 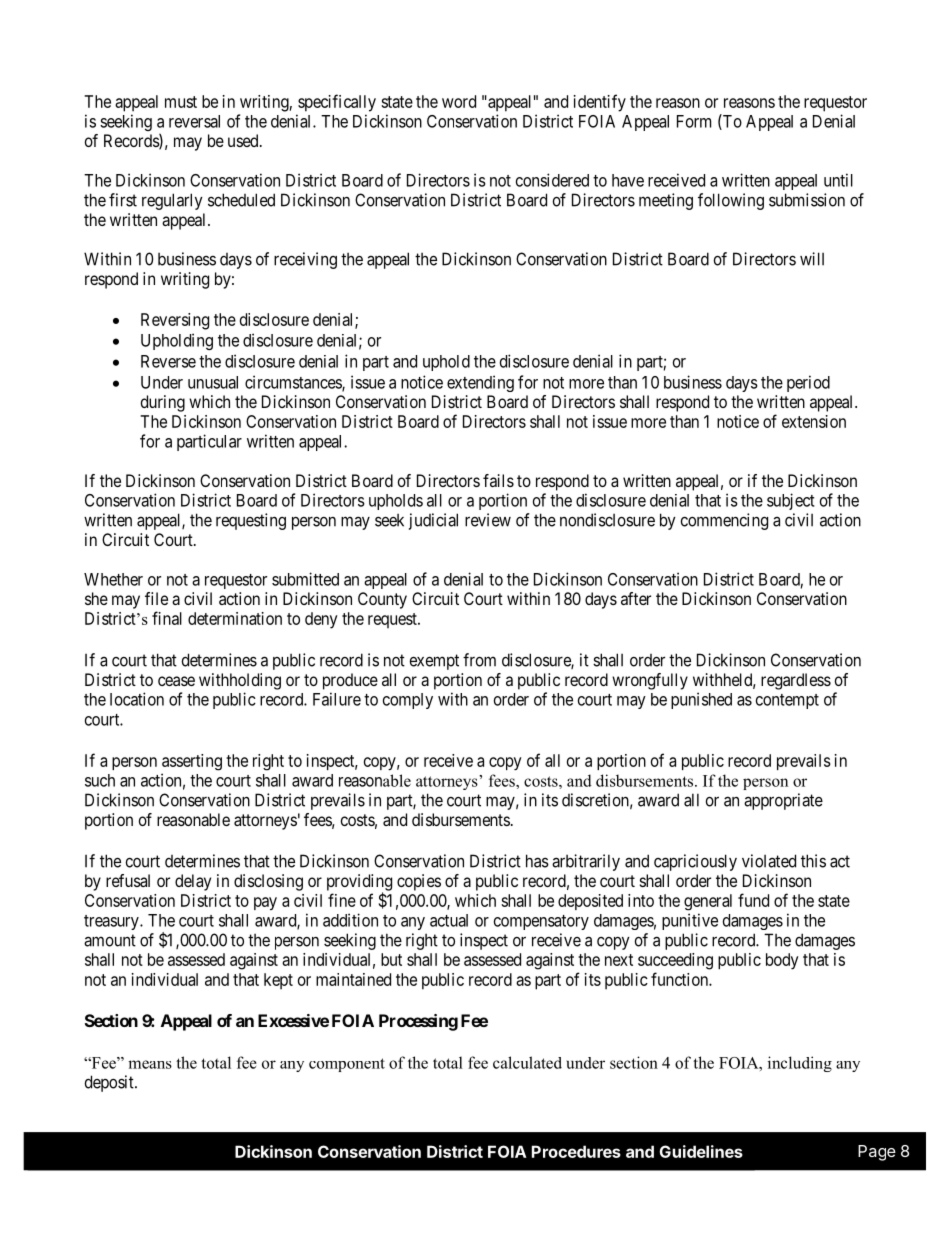 I want to click on until, so click(x=838, y=180).
